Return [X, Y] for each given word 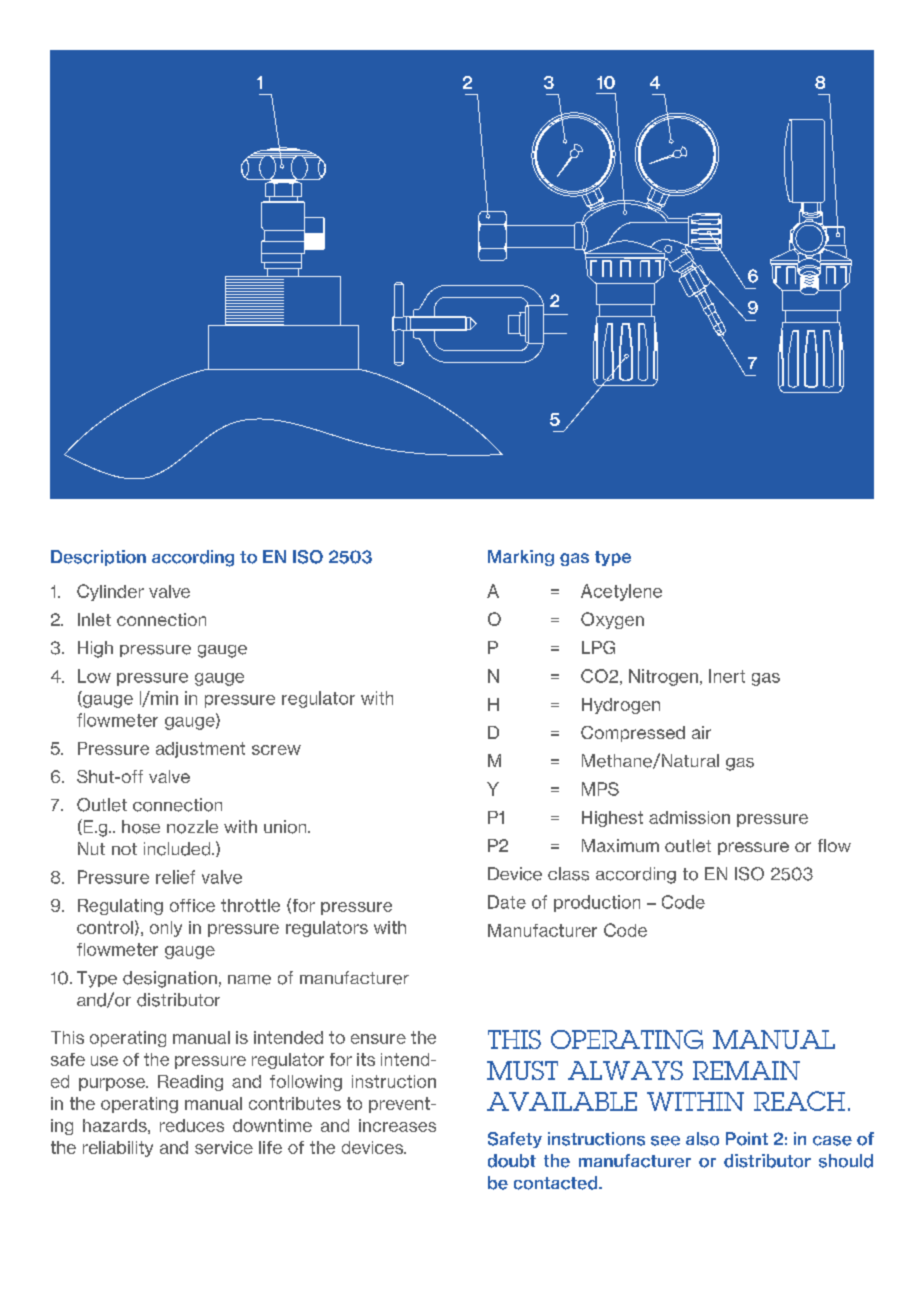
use [104, 1061]
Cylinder [110, 592]
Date [507, 902]
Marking [521, 558]
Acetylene [621, 592]
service [224, 1147]
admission [689, 817]
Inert [727, 676]
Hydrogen [621, 706]
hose [141, 827]
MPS [600, 789]
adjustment [200, 750]
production [597, 903]
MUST [522, 1070]
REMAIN [746, 1070]
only [166, 929]
